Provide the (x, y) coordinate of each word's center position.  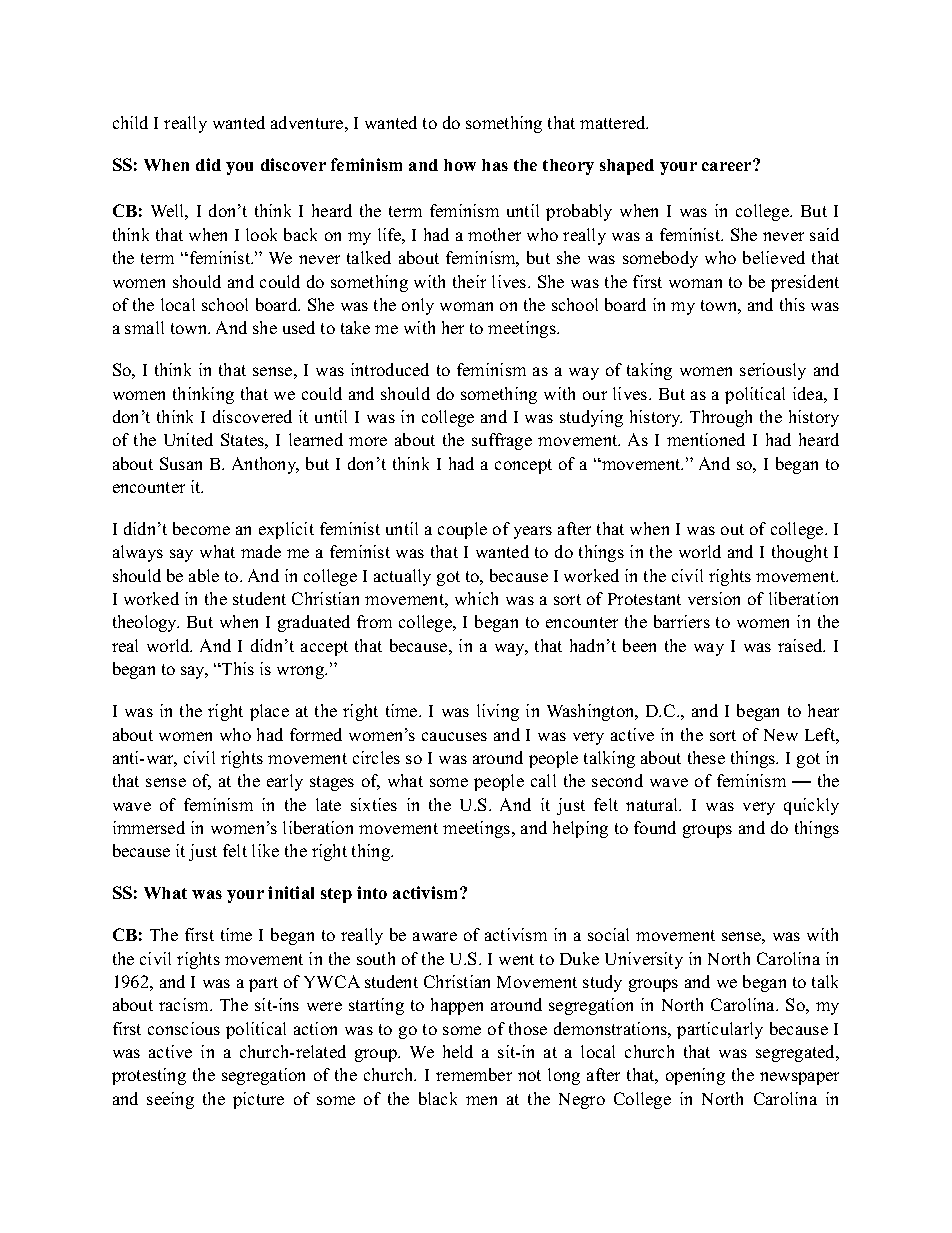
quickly (811, 806)
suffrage (502, 441)
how (460, 165)
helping (580, 829)
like (265, 850)
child (130, 122)
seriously (773, 371)
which (476, 598)
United (188, 439)
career (728, 165)
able (204, 575)
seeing (170, 1100)
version (714, 598)
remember (474, 1074)
